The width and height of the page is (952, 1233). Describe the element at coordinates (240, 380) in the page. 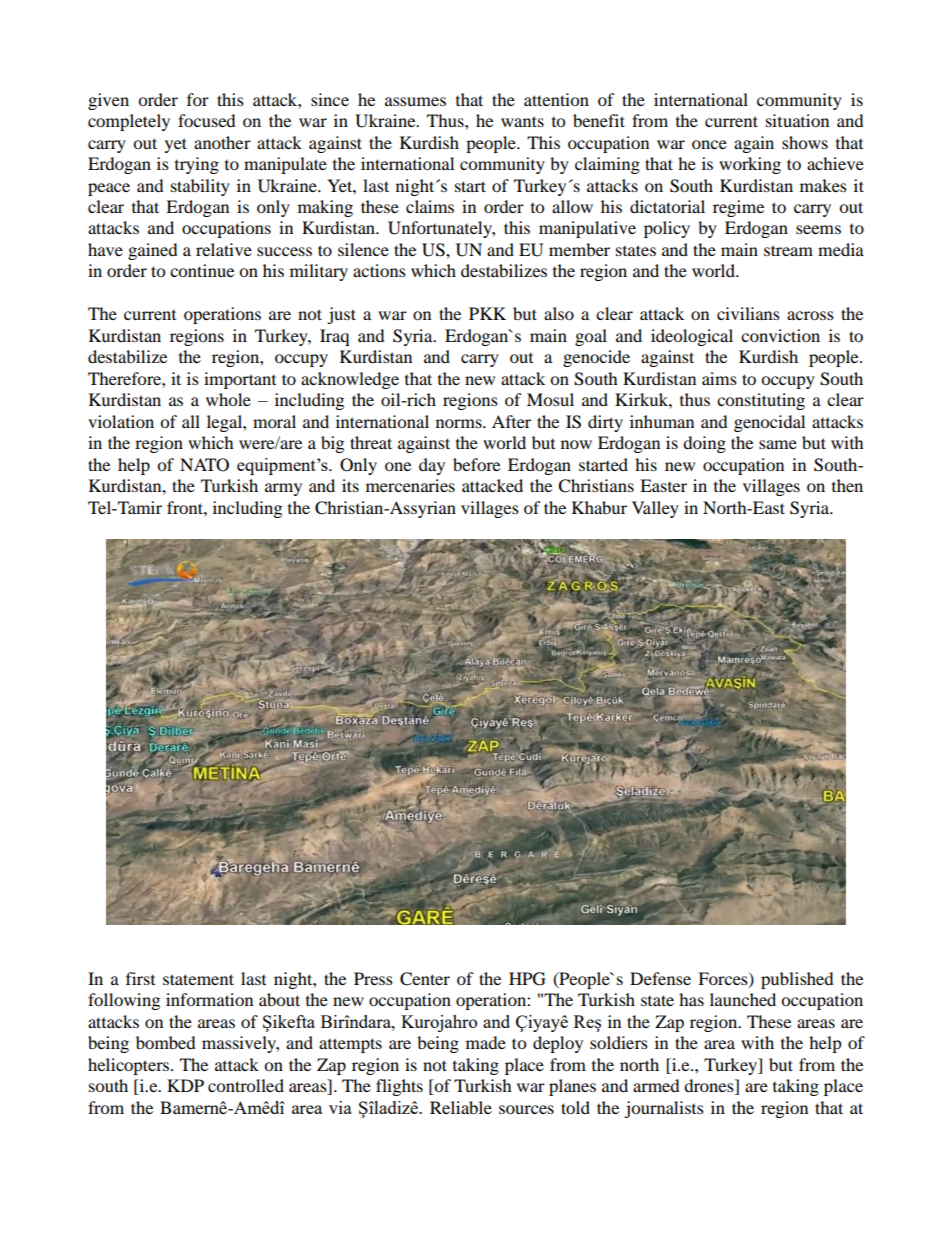

I see `important` at that location.
